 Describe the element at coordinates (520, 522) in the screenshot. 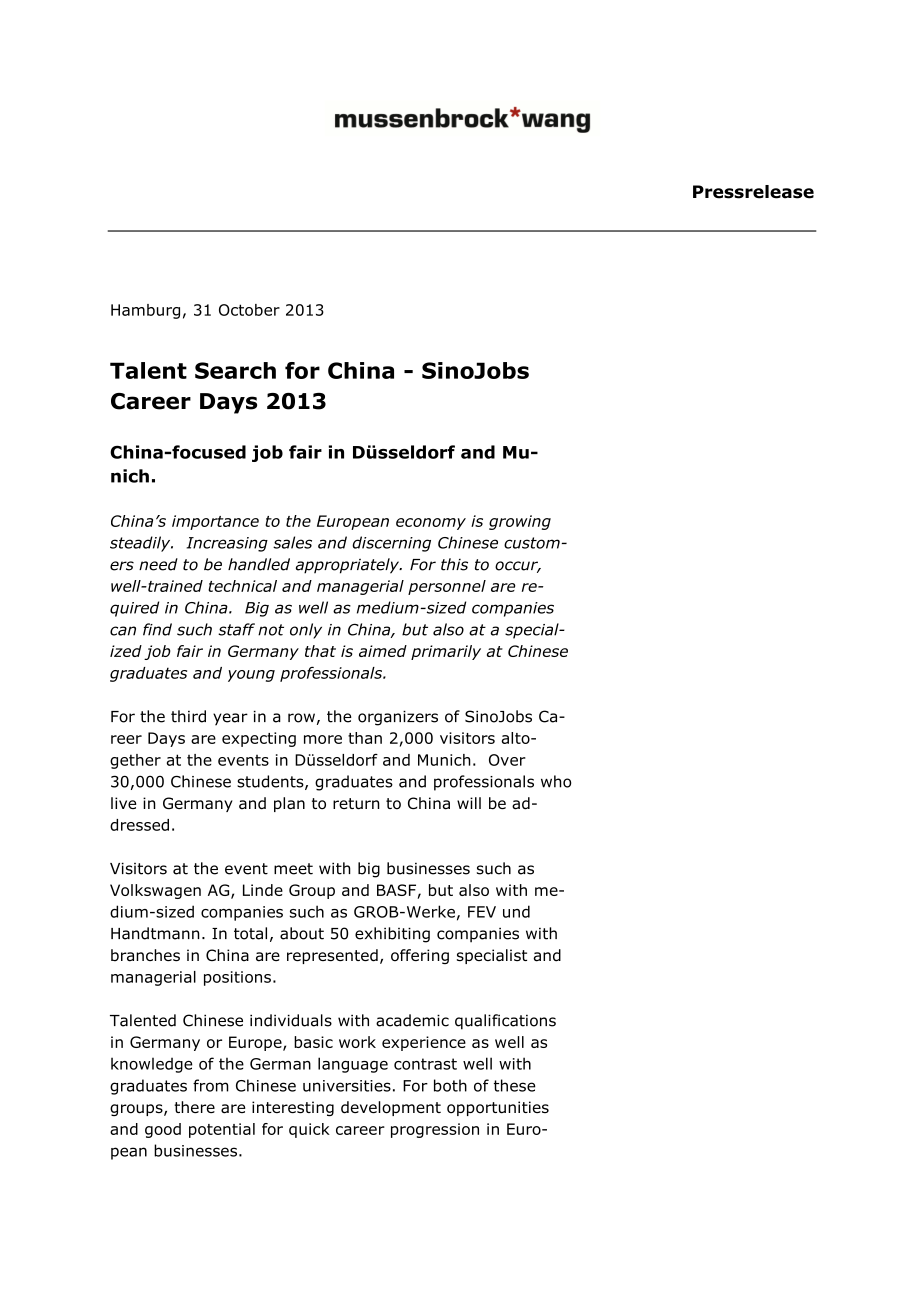

I see `growing` at that location.
